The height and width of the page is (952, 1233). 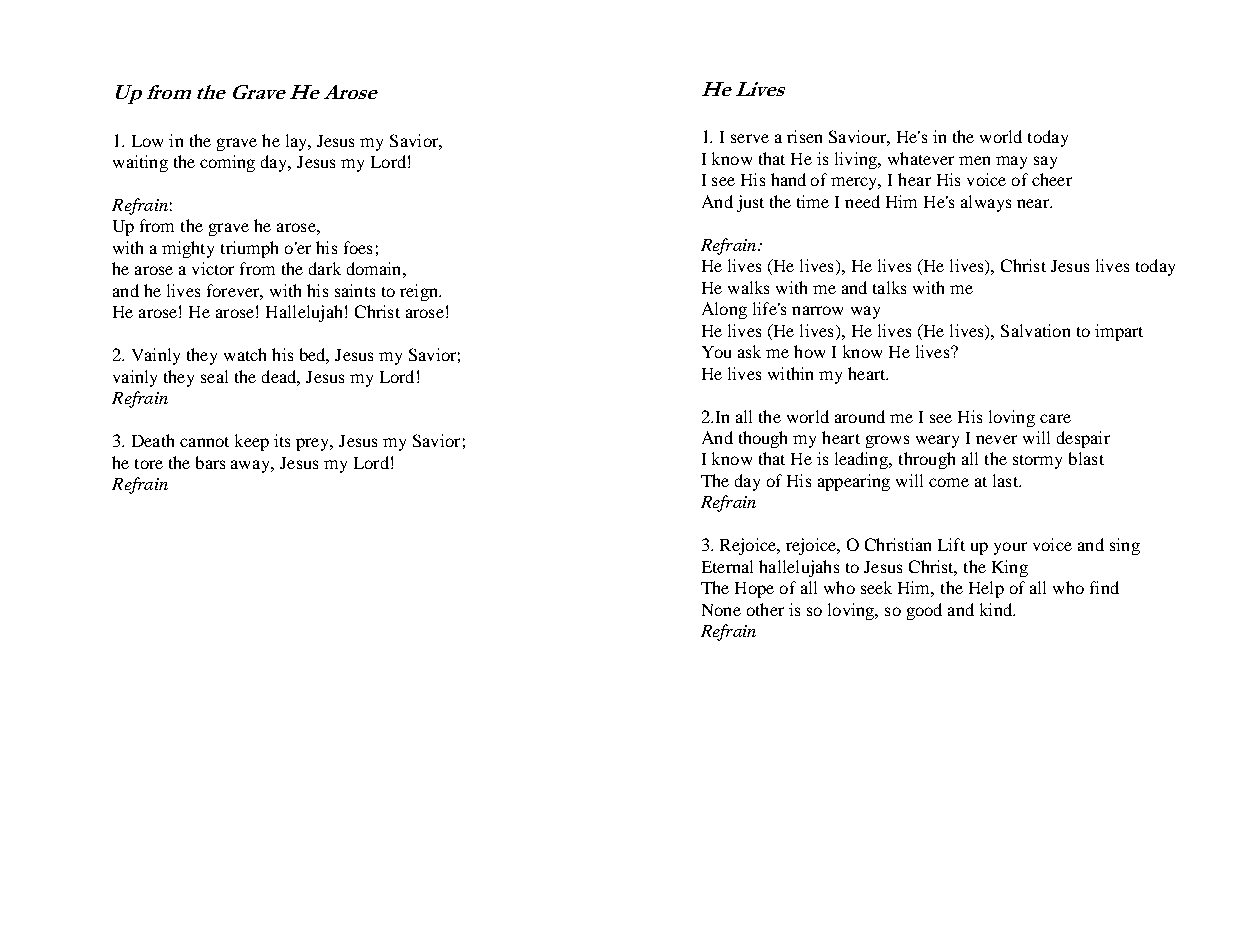 I want to click on appearing, so click(x=854, y=482).
